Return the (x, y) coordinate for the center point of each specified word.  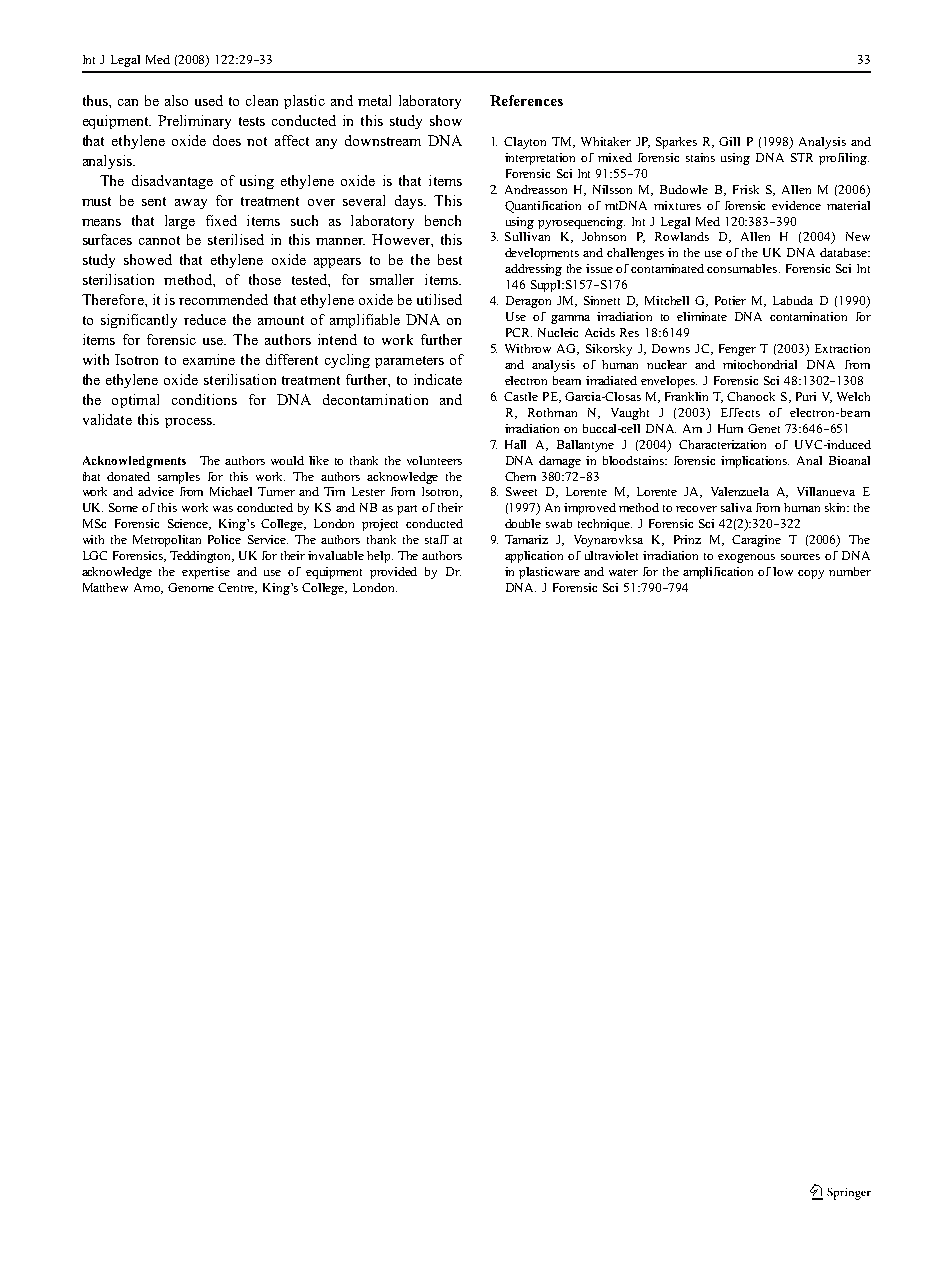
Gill (729, 141)
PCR (519, 332)
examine (209, 359)
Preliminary (194, 122)
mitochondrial (760, 364)
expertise (206, 573)
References (526, 100)
